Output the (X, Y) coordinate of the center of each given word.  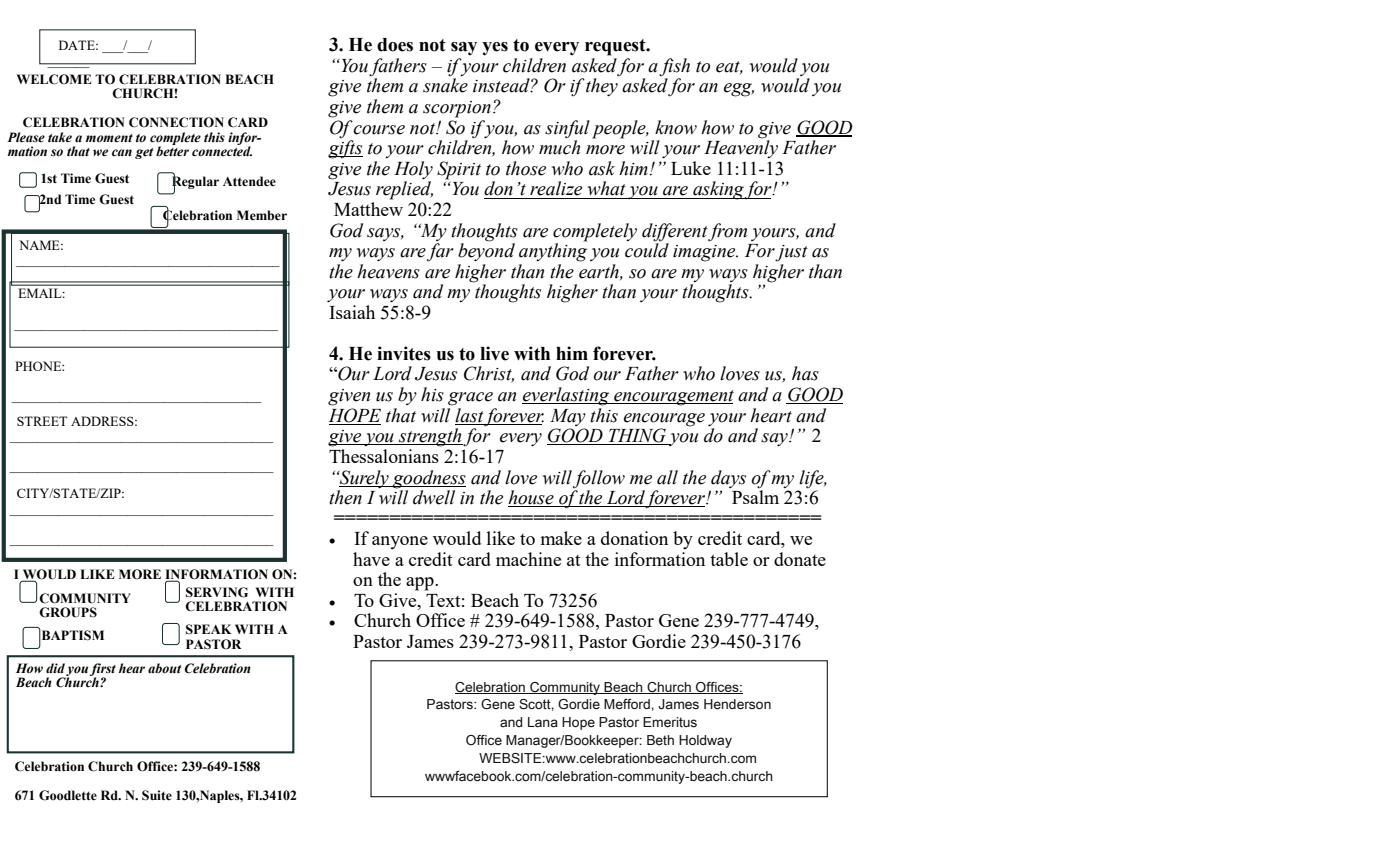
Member (262, 215)
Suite (157, 795)
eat (729, 67)
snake (445, 85)
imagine (705, 253)
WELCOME (54, 79)
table (729, 559)
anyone (400, 543)
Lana (543, 722)
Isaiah (352, 312)
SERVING (217, 592)
